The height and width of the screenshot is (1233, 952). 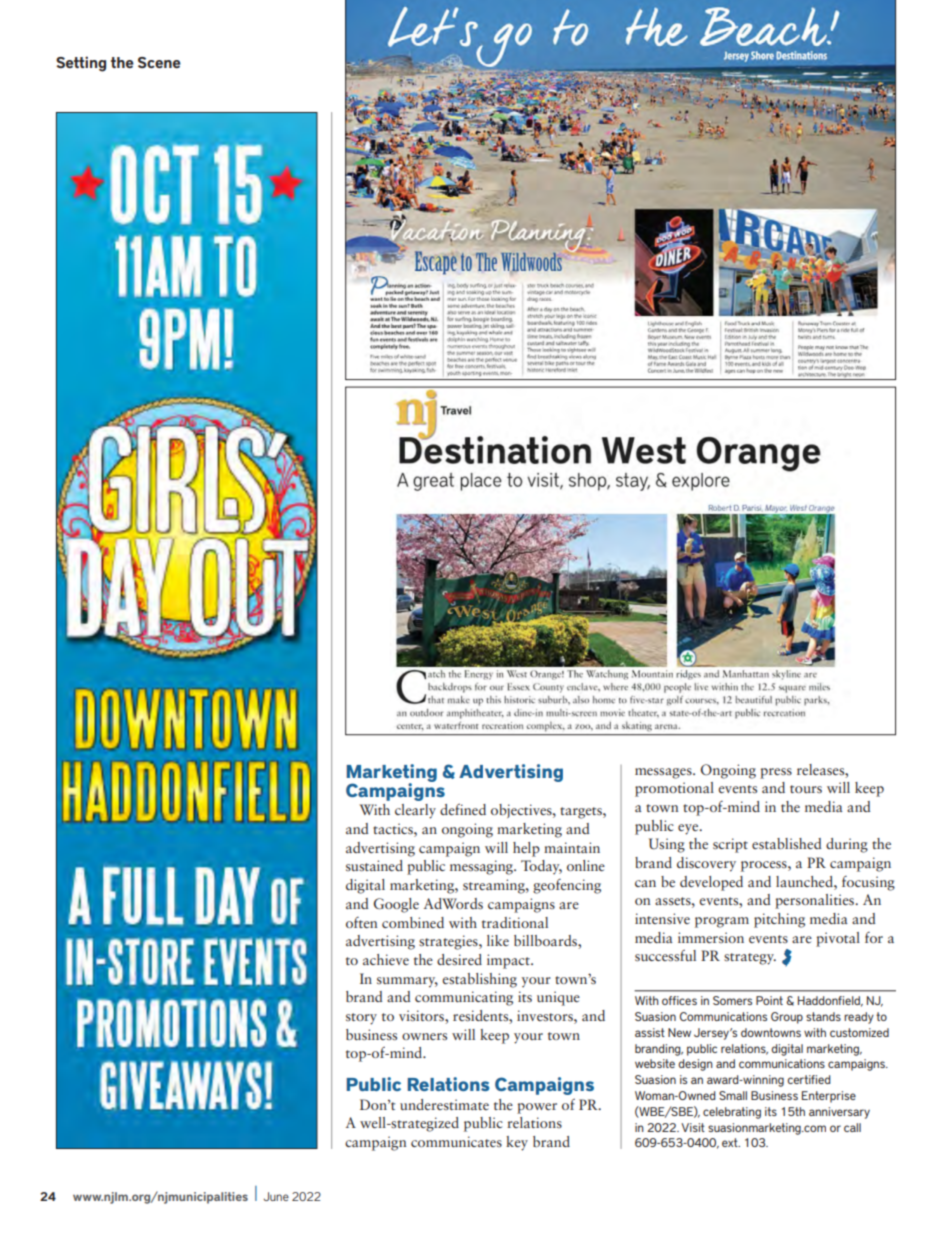 What do you see at coordinates (776, 773) in the screenshot?
I see `press` at bounding box center [776, 773].
